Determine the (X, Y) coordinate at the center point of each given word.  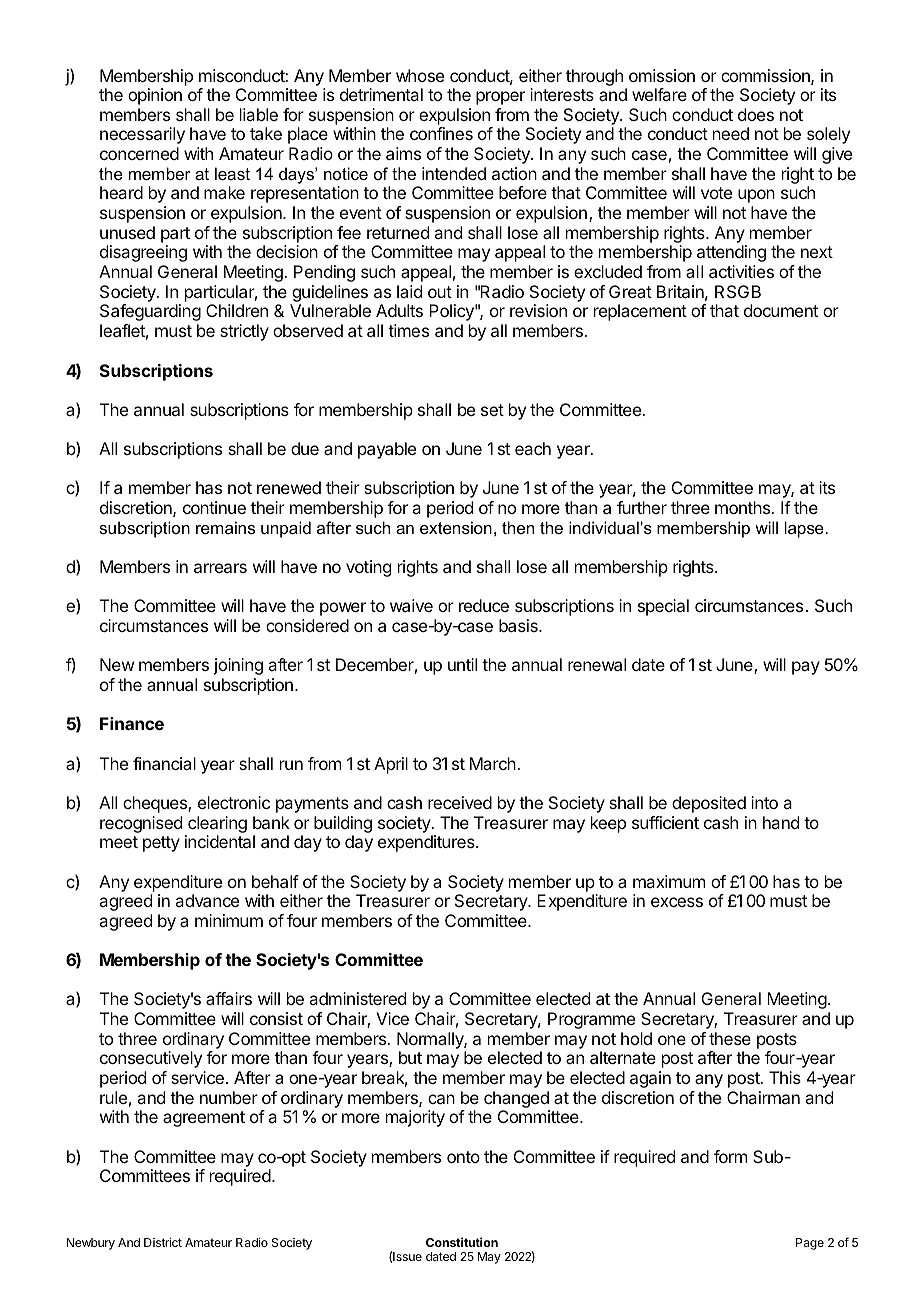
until (462, 664)
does (756, 114)
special (663, 607)
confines (441, 133)
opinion (155, 96)
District (163, 1242)
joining (238, 666)
